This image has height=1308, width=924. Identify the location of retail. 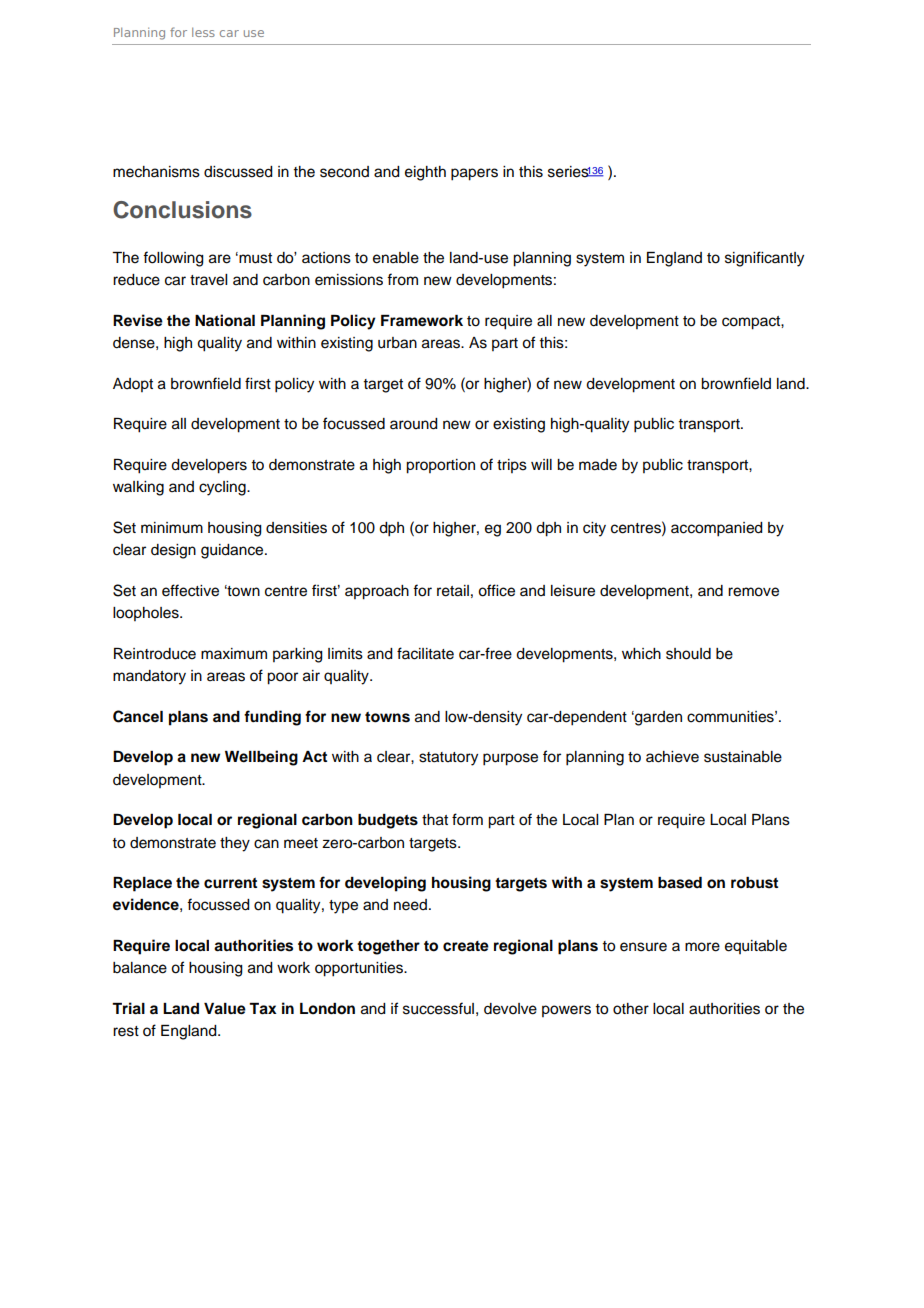
(453, 591).
